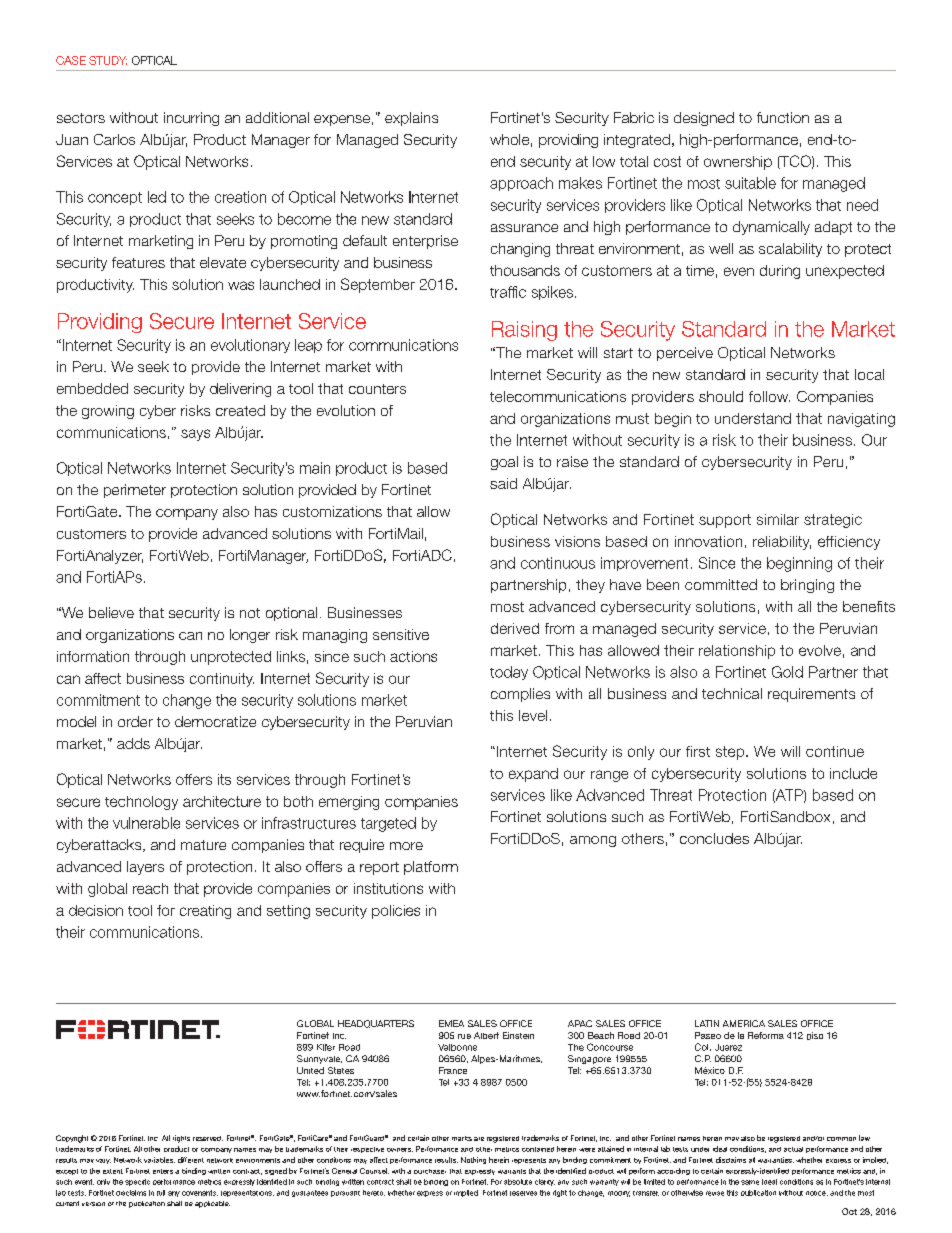 The width and height of the document is (952, 1233). I want to click on believe, so click(111, 612).
